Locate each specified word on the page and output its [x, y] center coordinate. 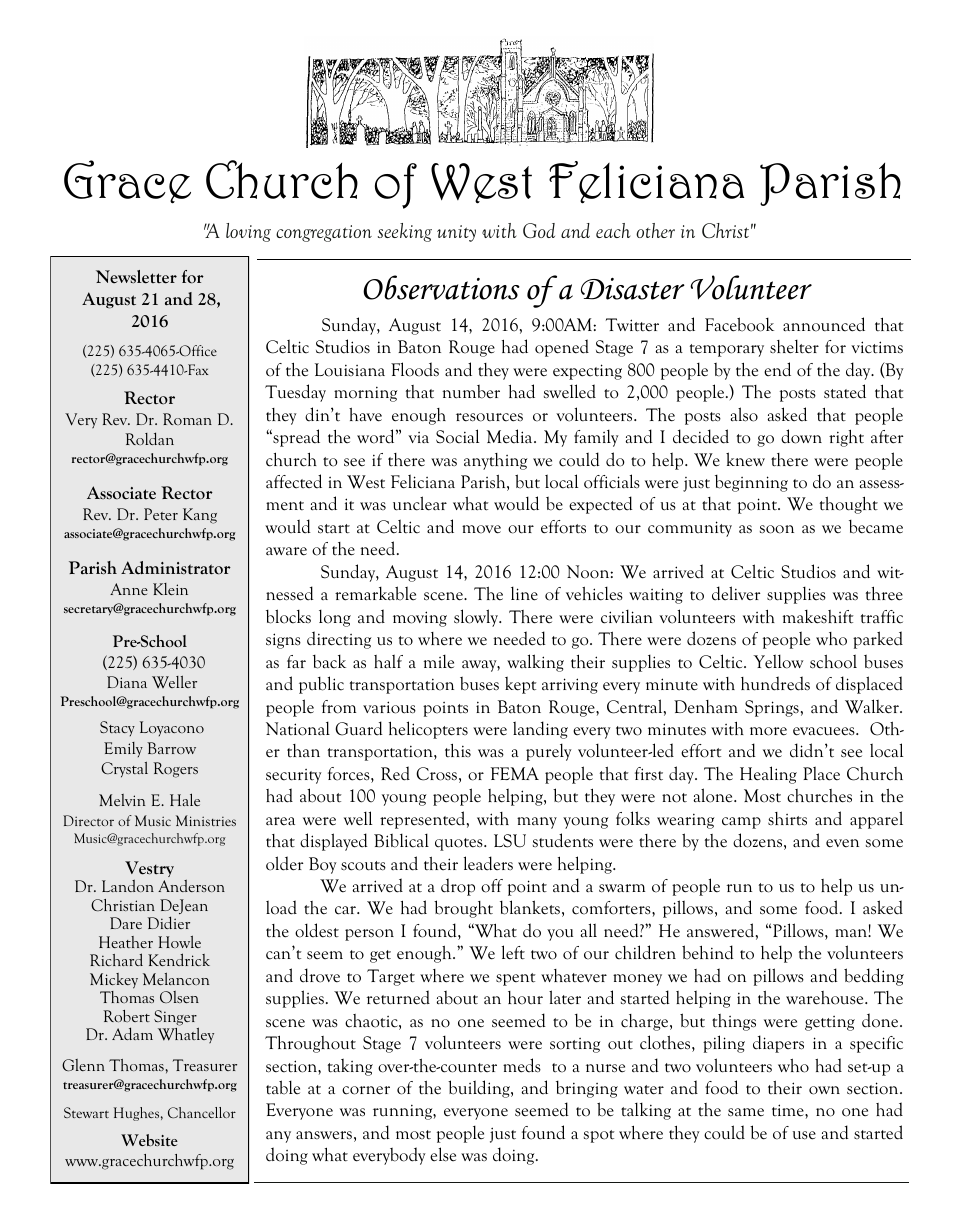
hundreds [775, 683]
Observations [441, 287]
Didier [169, 922]
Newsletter [136, 277]
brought [463, 909]
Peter [161, 514]
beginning [751, 483]
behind [708, 952]
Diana [127, 682]
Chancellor [202, 1112]
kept [521, 685]
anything [496, 461]
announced [824, 324]
